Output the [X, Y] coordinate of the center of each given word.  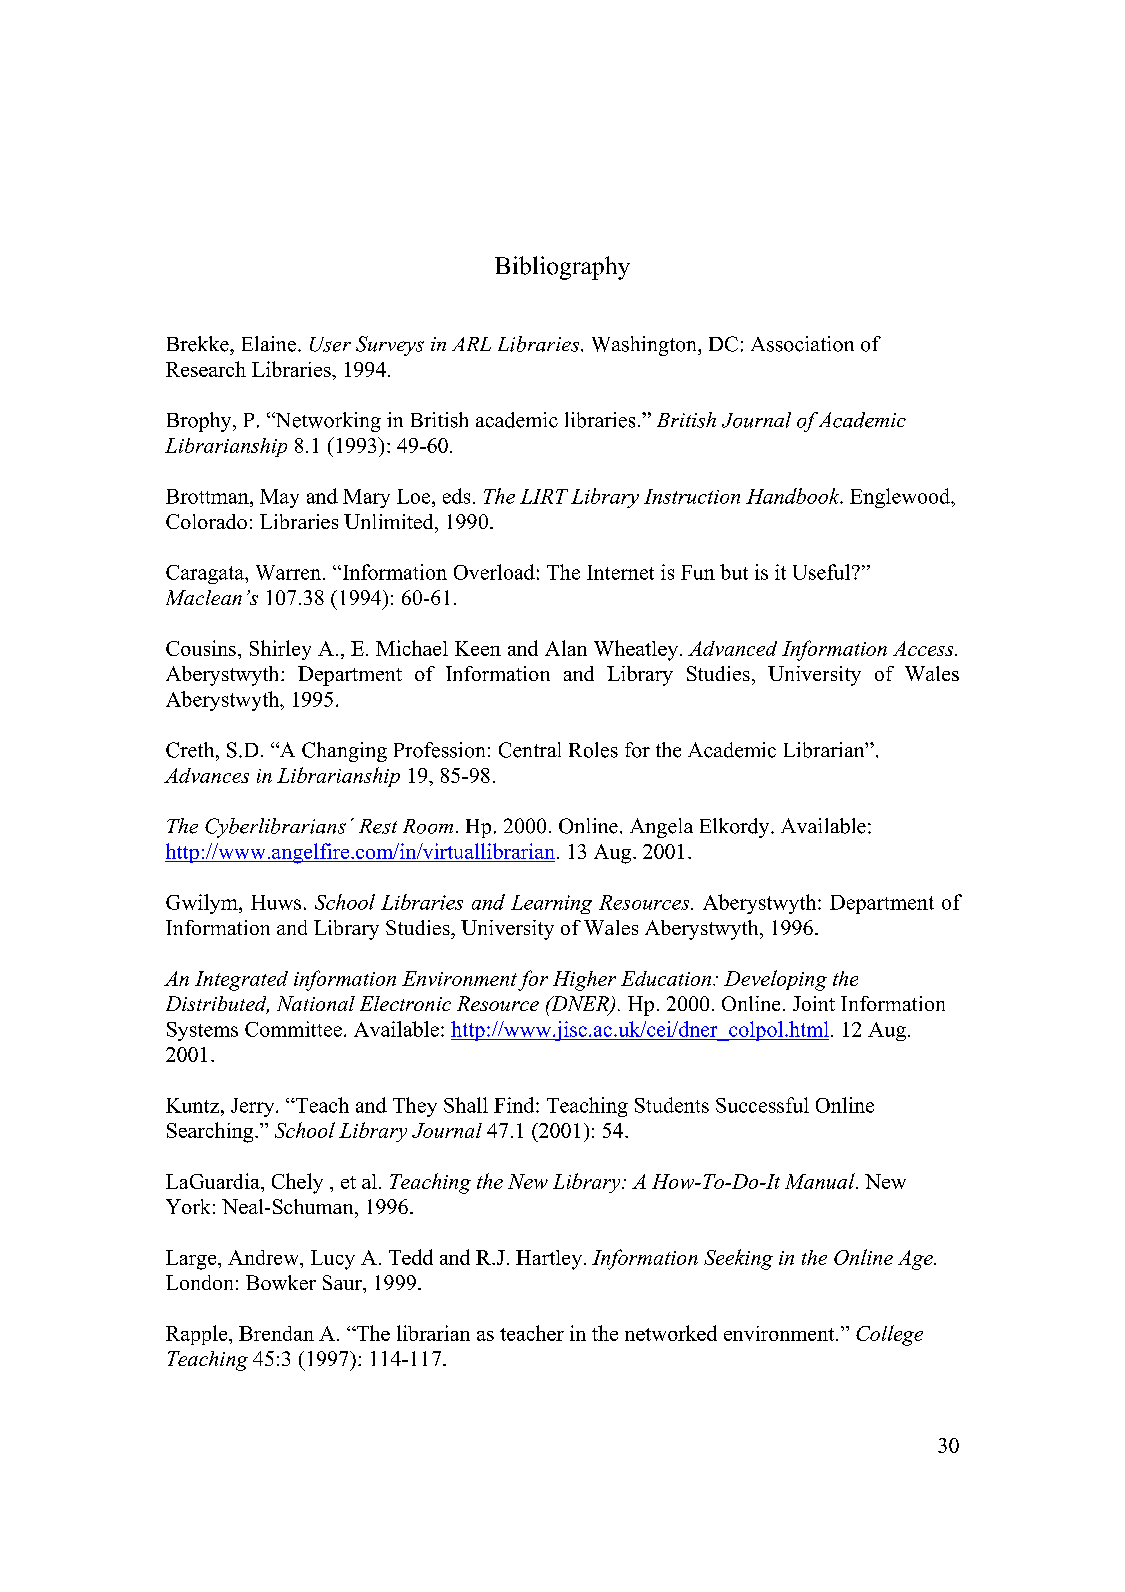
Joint [814, 1003]
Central [530, 750]
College [889, 1335]
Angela [661, 828]
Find [515, 1105]
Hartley [550, 1260]
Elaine [270, 344]
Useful [823, 572]
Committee [293, 1029]
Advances [206, 775]
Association [802, 344]
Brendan [276, 1333]
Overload [494, 572]
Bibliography [562, 268]
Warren [288, 572]
